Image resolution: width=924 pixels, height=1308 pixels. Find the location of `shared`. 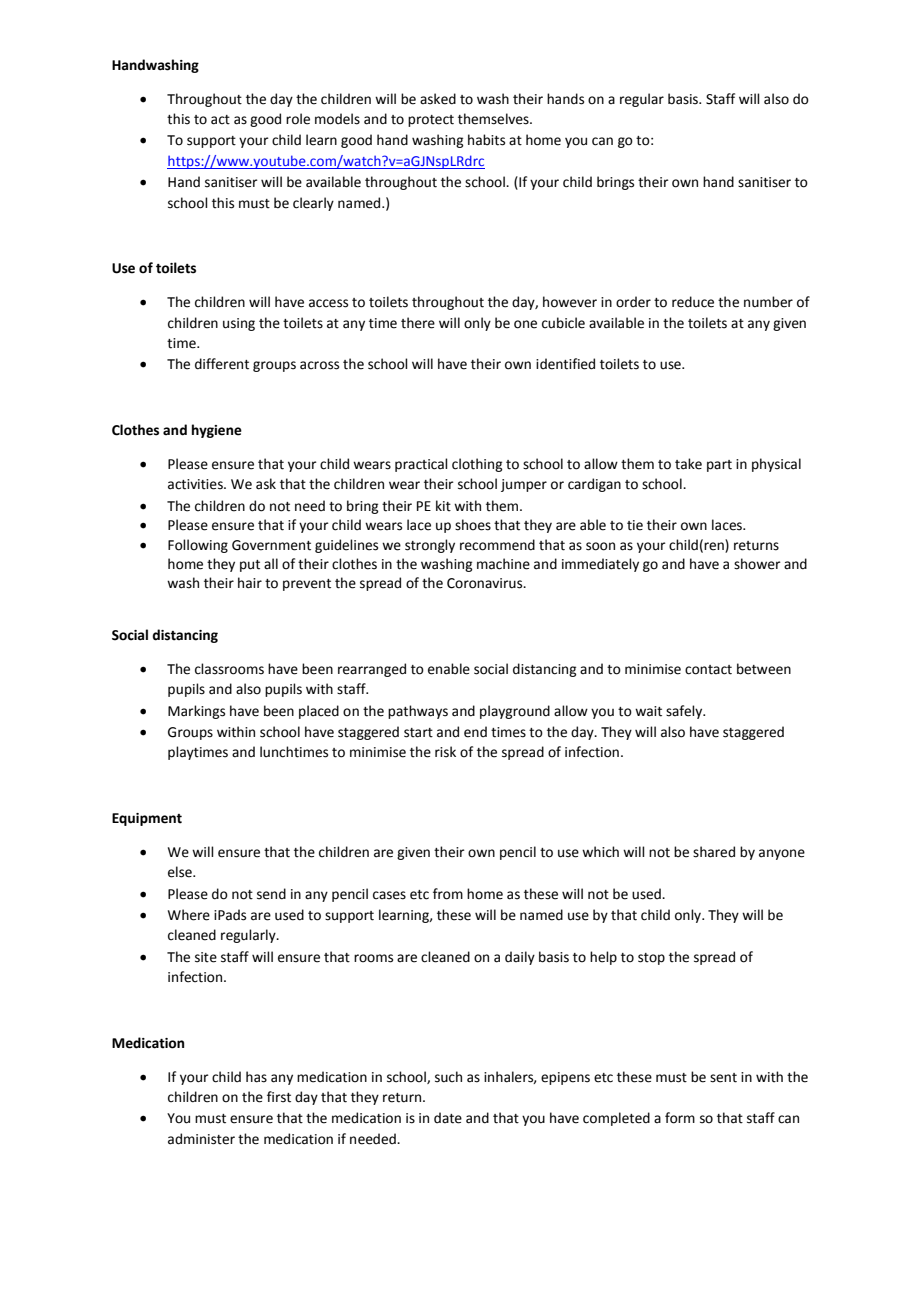

shared is located at coordinates (714, 852).
